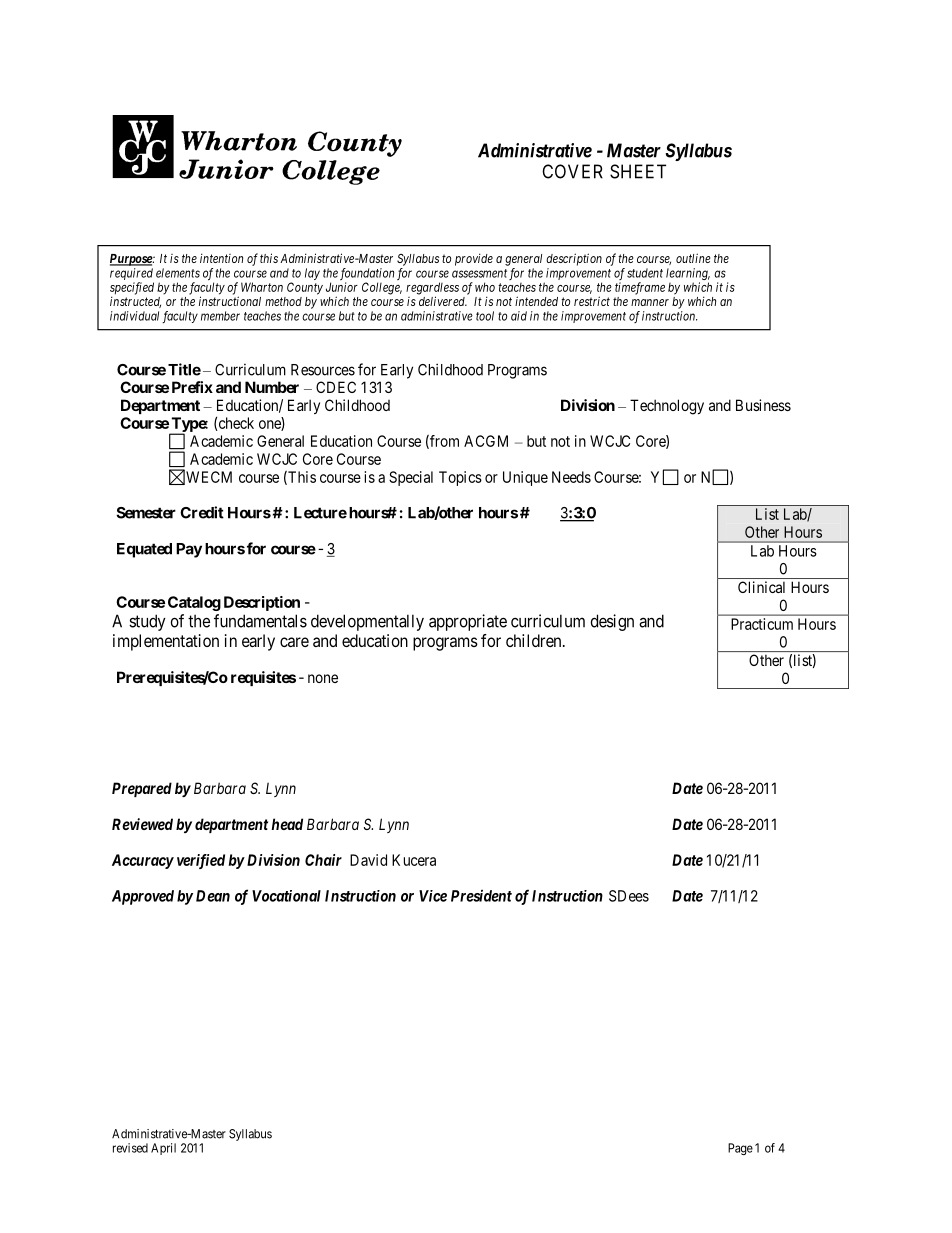 The height and width of the screenshot is (1233, 952). I want to click on provide, so click(474, 259).
